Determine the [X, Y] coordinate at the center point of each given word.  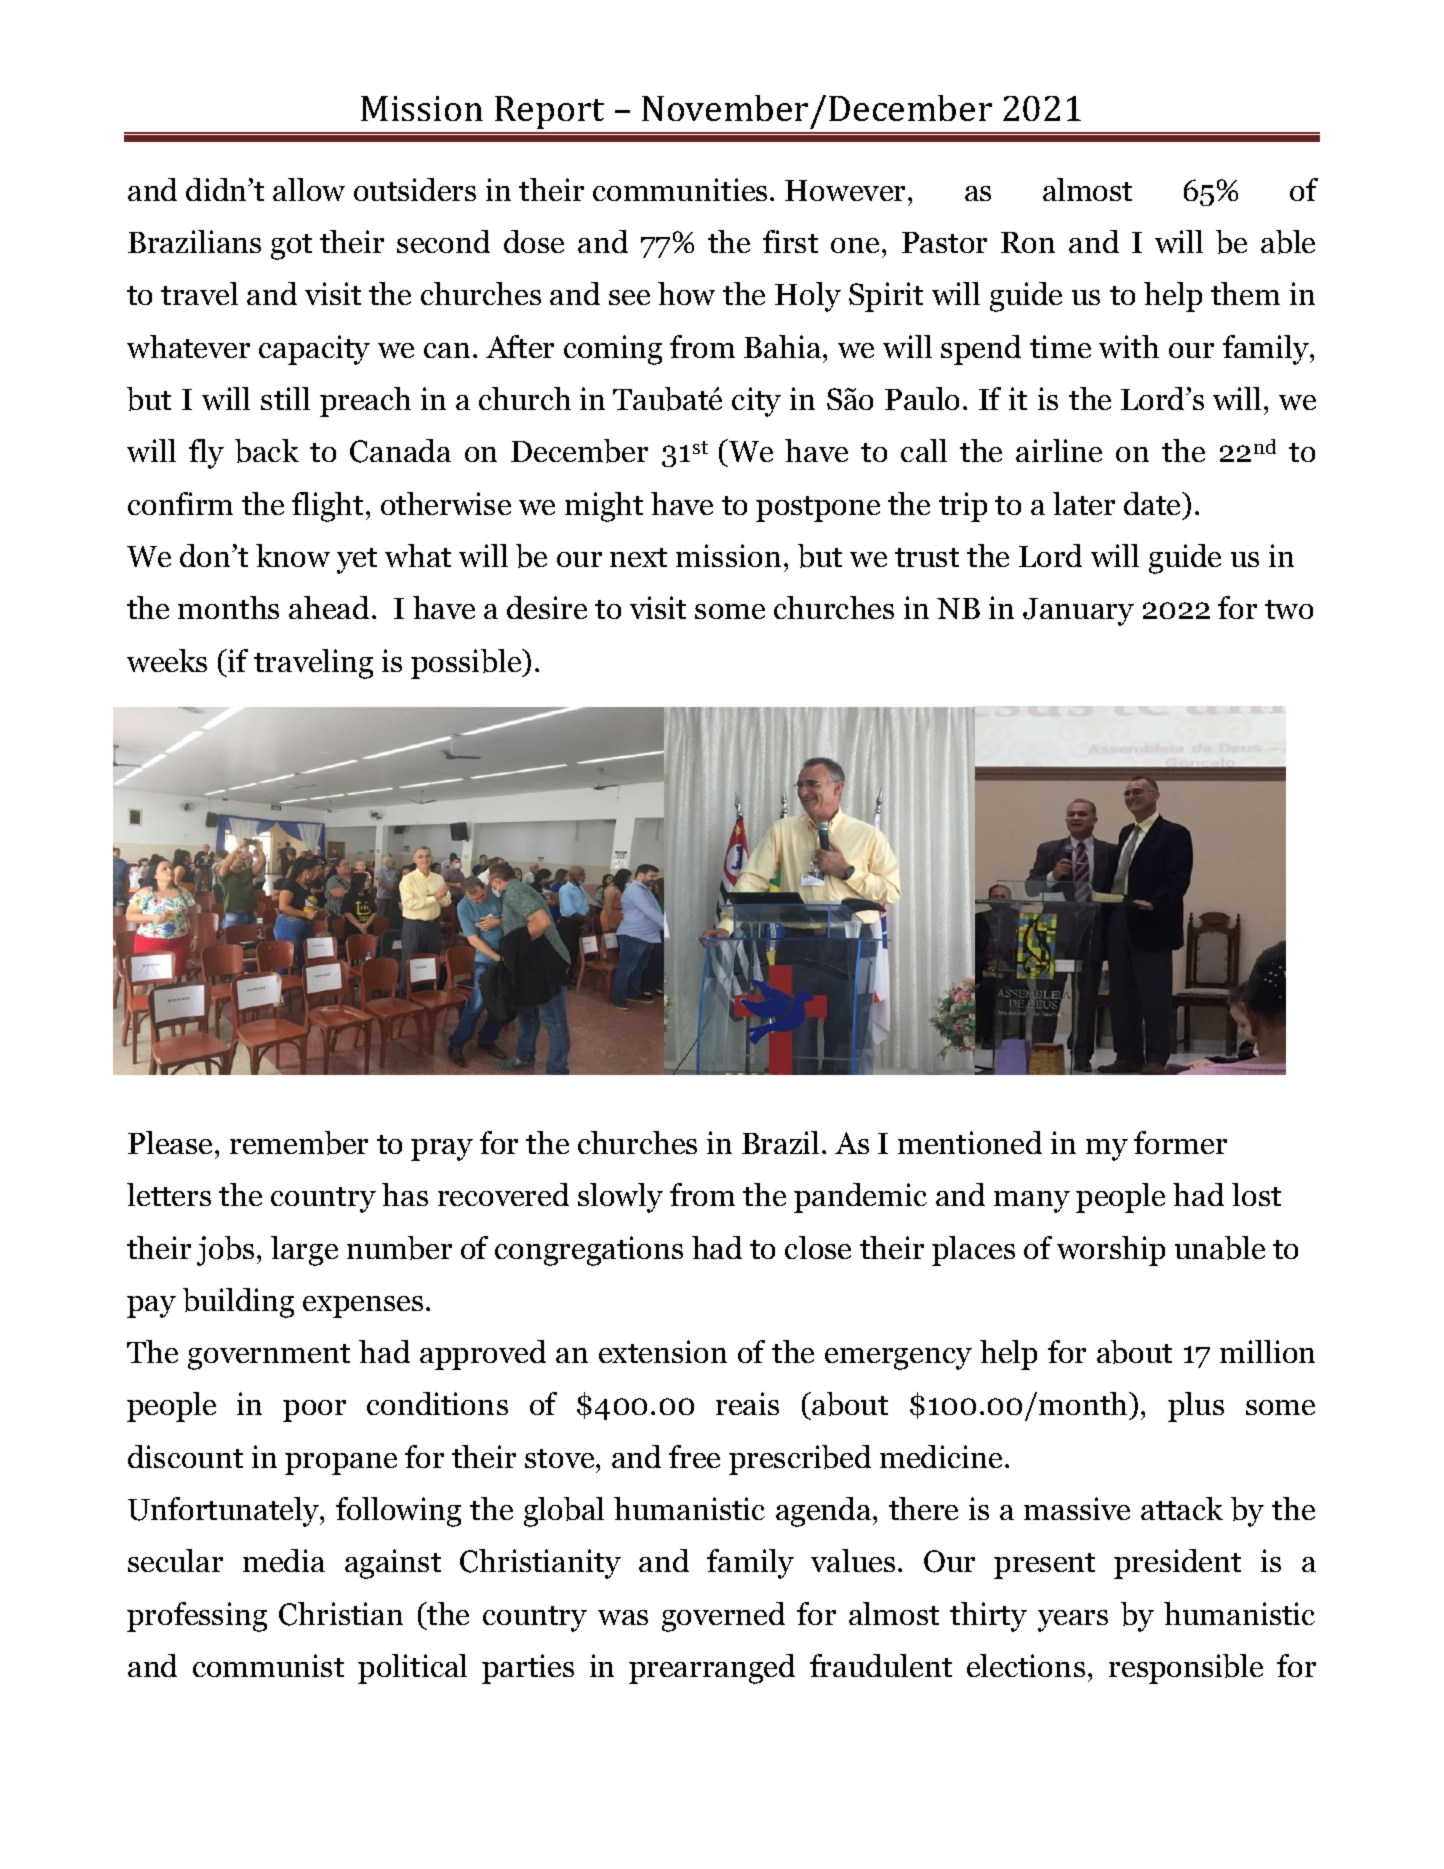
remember [299, 1143]
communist [268, 1665]
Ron [1028, 242]
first [790, 241]
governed [723, 1617]
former [1180, 1142]
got [291, 247]
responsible [1186, 1669]
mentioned [970, 1142]
